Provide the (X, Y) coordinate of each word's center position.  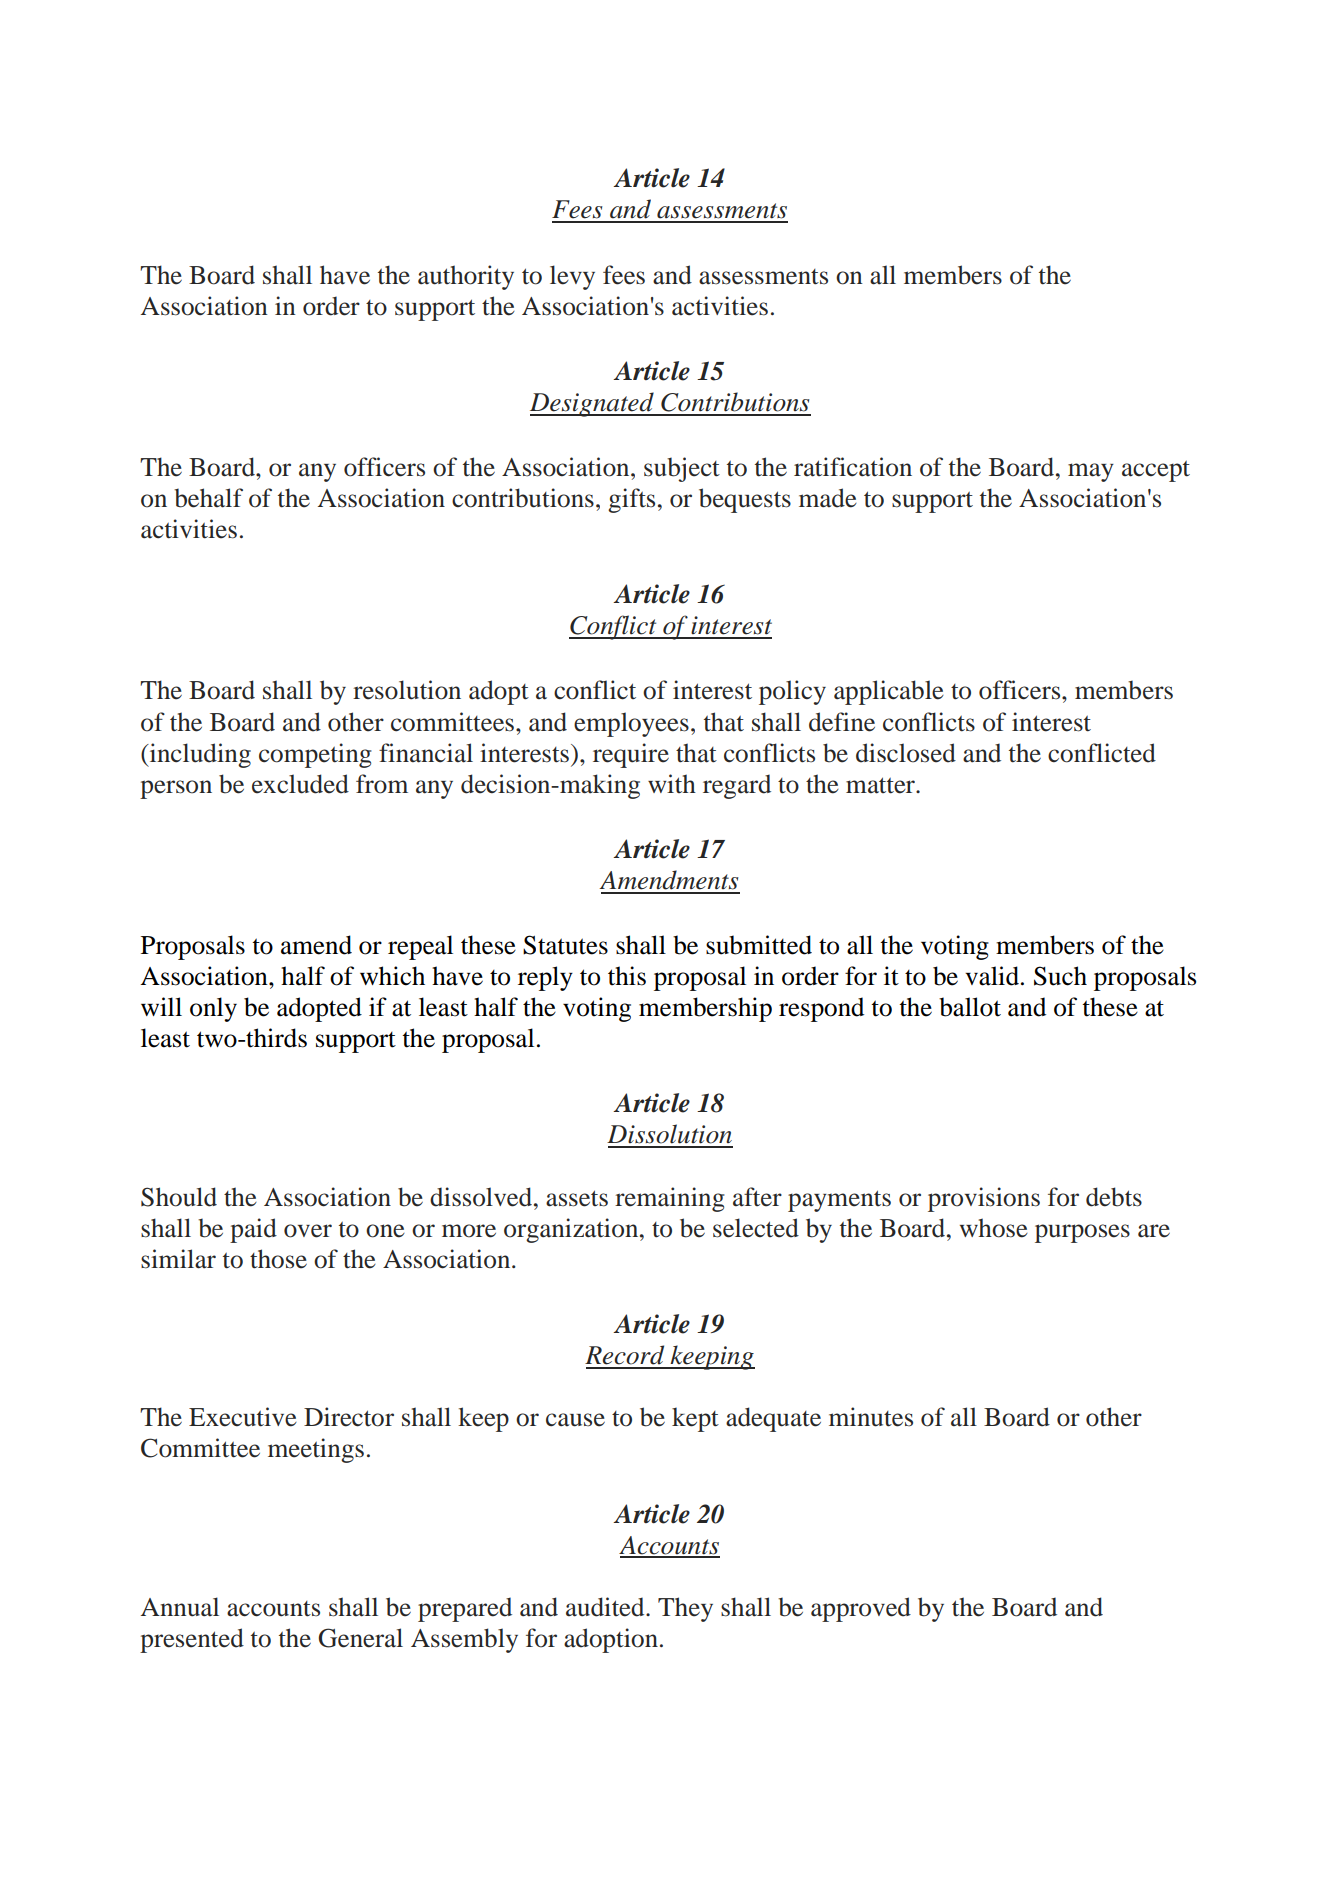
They (685, 1609)
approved (861, 1609)
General (361, 1638)
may (1091, 472)
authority (466, 277)
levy (572, 277)
